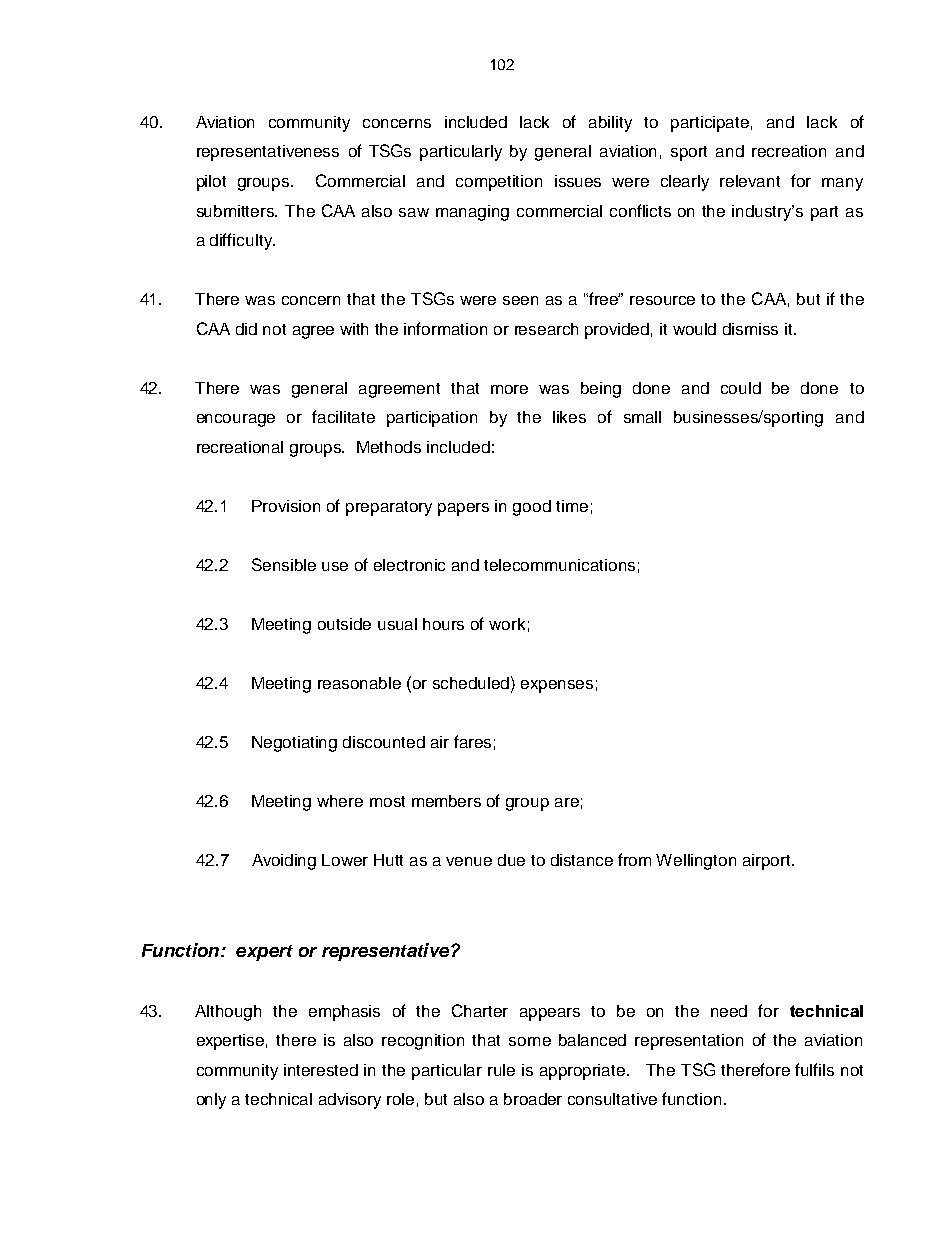  What do you see at coordinates (814, 1069) in the screenshot?
I see `fulfils` at bounding box center [814, 1069].
